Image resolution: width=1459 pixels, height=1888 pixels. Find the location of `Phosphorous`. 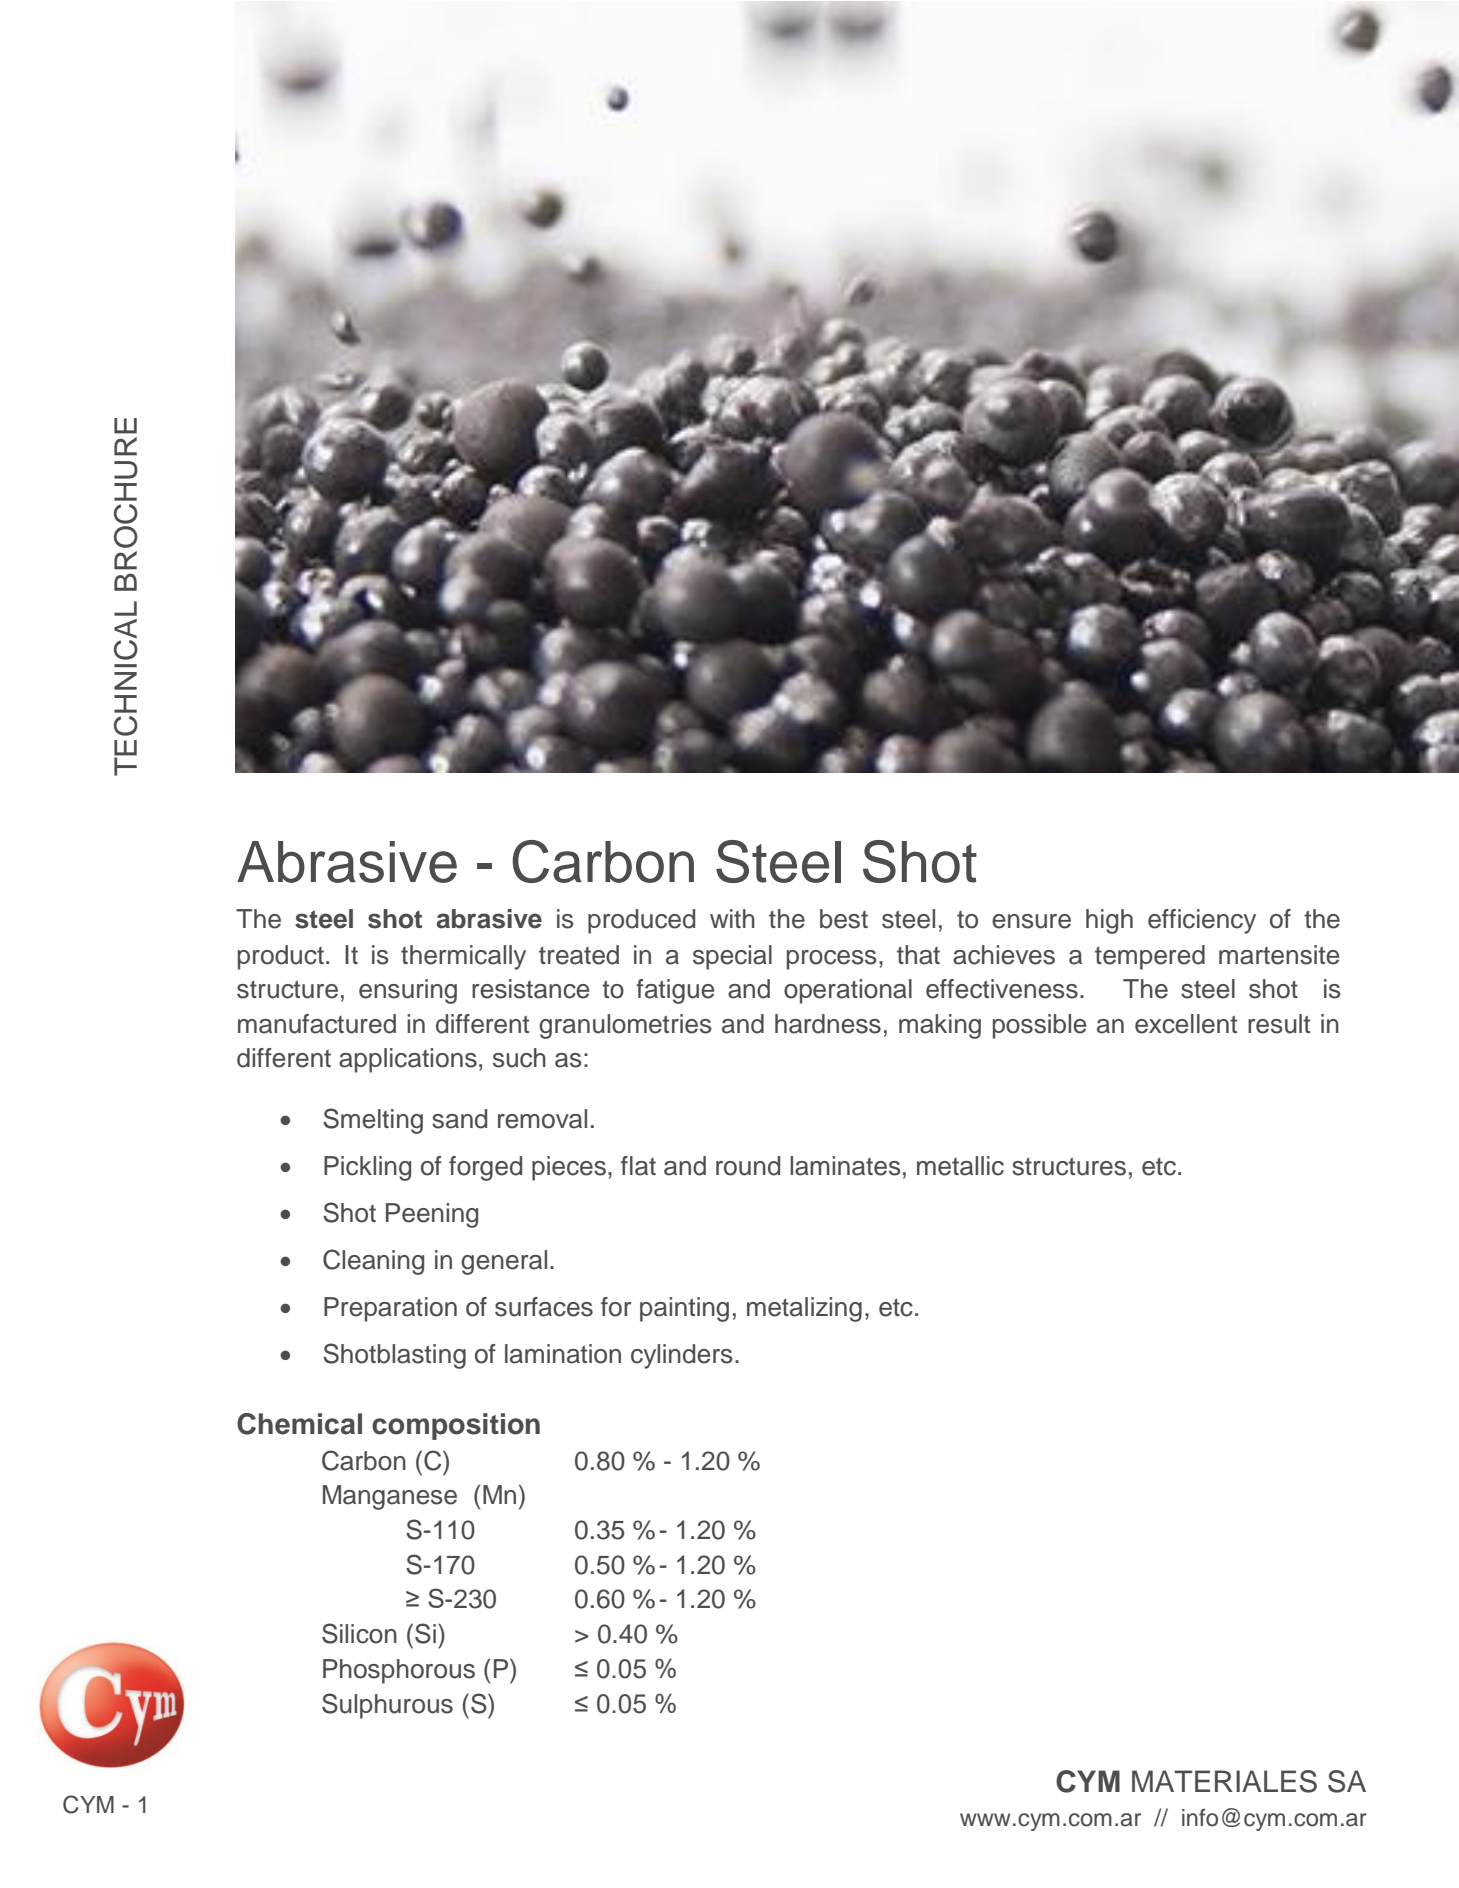

Phosphorous is located at coordinates (399, 1671).
